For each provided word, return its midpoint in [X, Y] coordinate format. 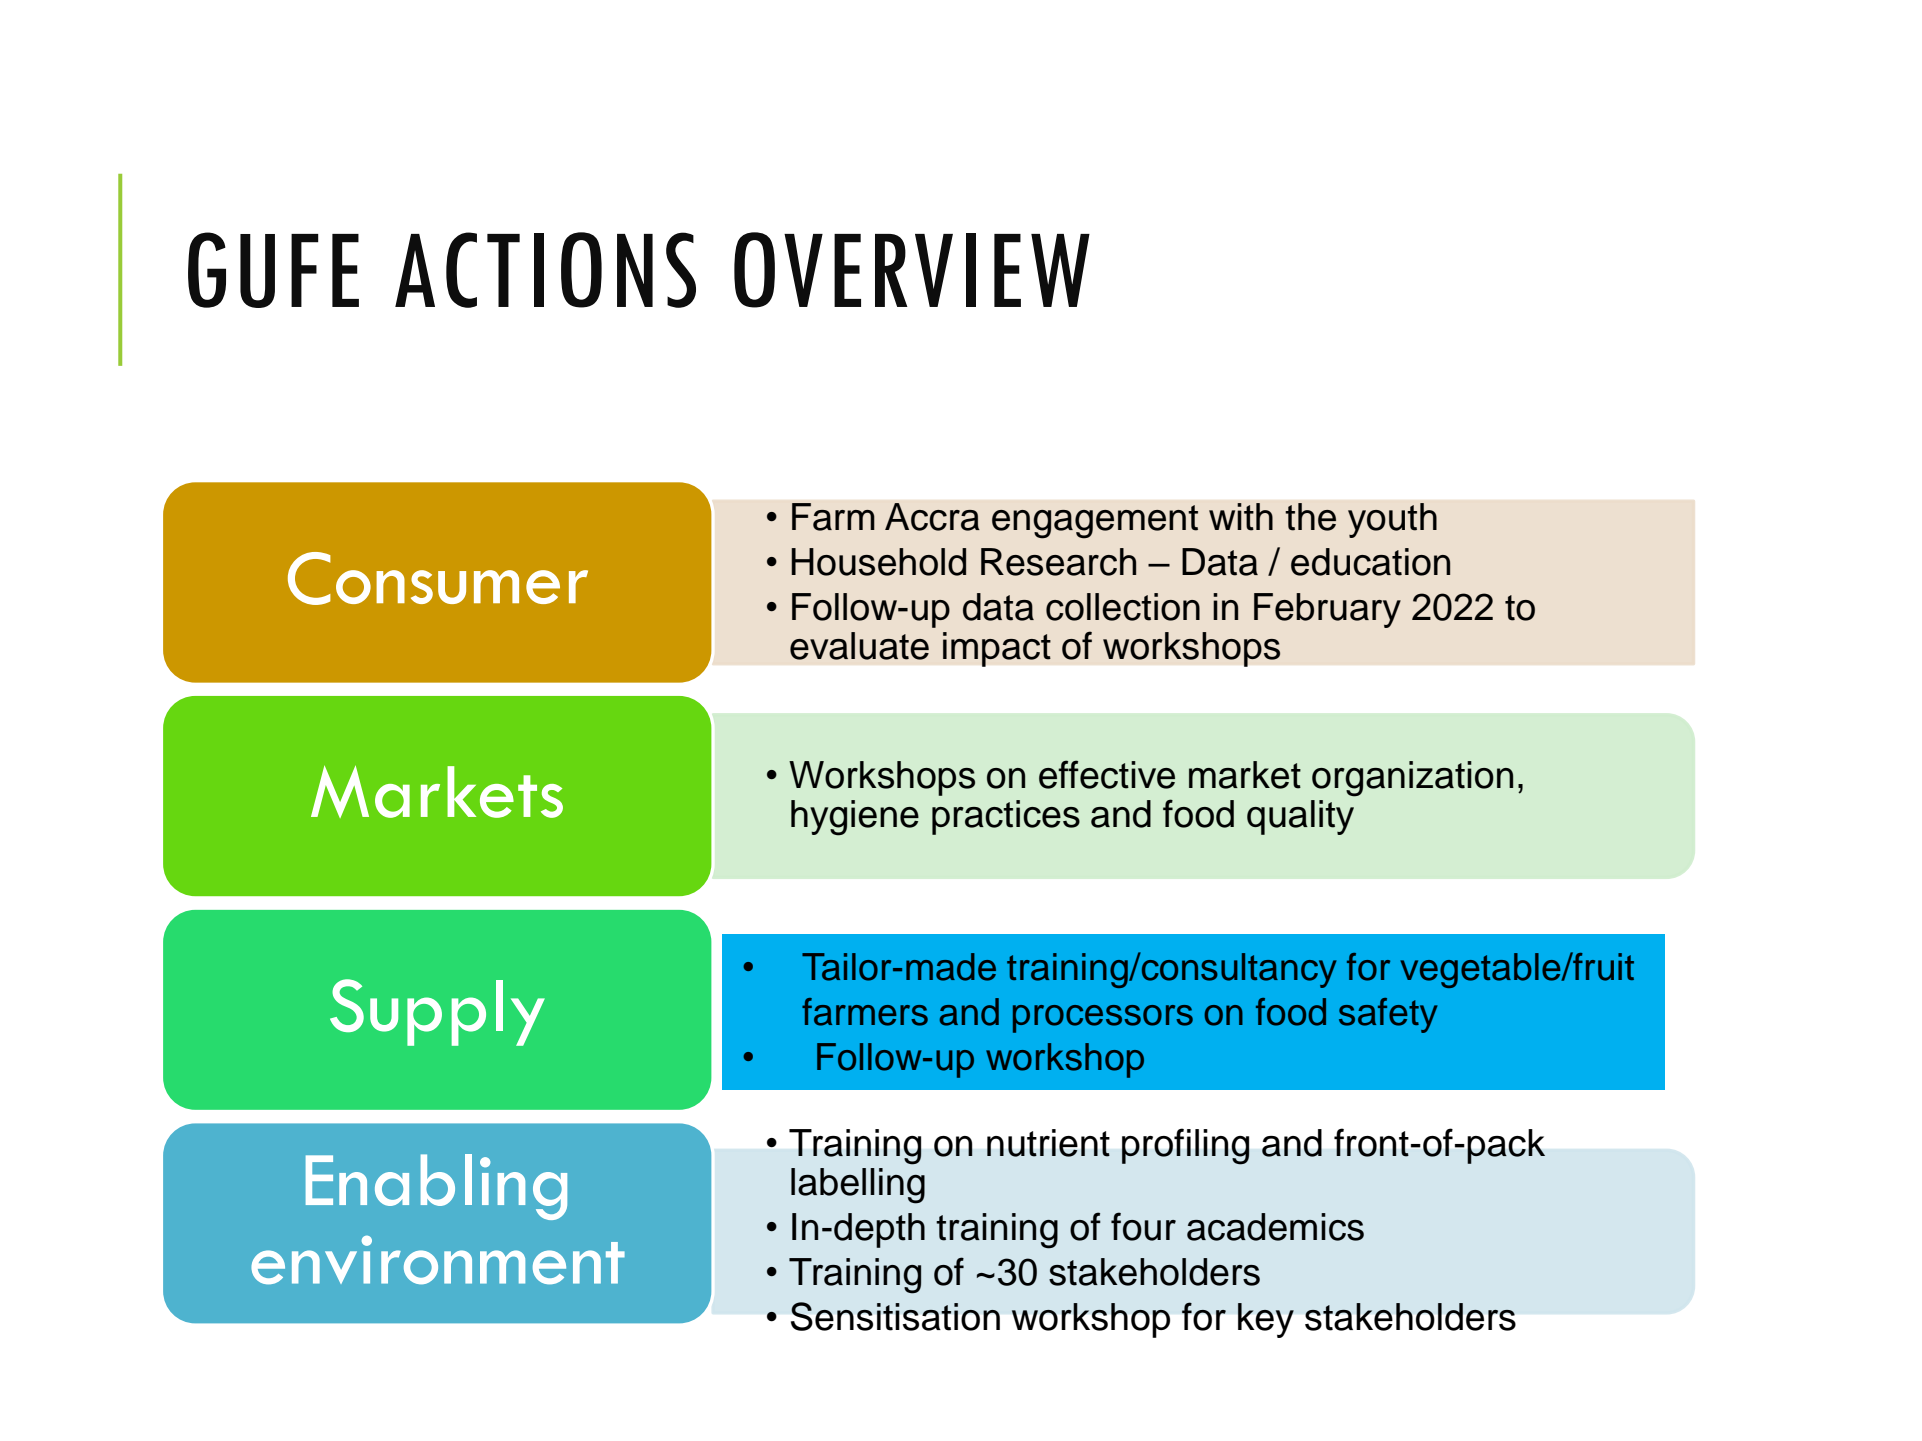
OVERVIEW [912, 270]
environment [438, 1259]
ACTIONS [545, 270]
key [1266, 1320]
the [1310, 517]
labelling [858, 1186]
